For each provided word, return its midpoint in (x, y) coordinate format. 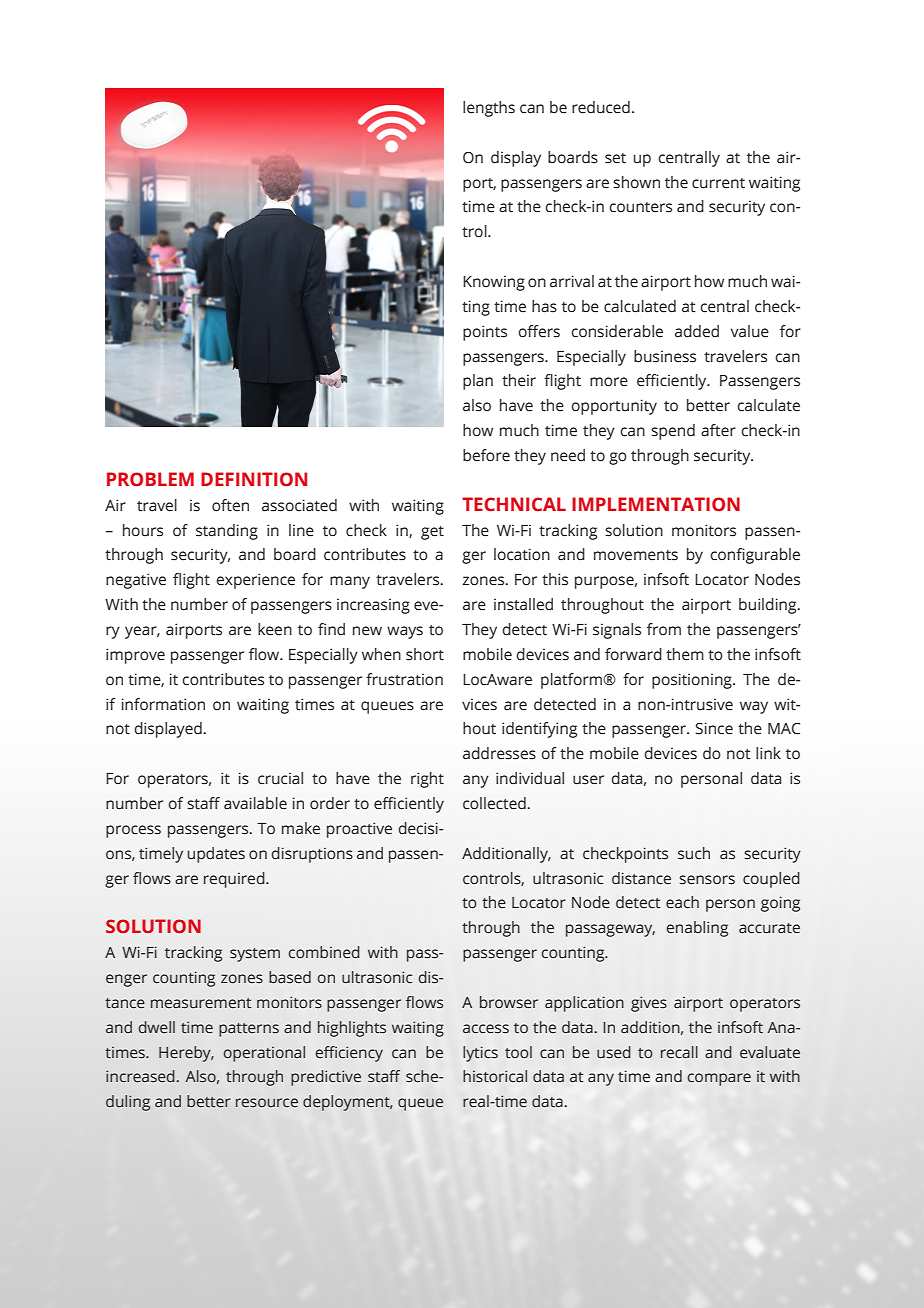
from (664, 629)
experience (255, 581)
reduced (601, 107)
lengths (489, 109)
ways (405, 632)
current (718, 183)
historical (495, 1076)
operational (264, 1054)
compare (719, 1079)
